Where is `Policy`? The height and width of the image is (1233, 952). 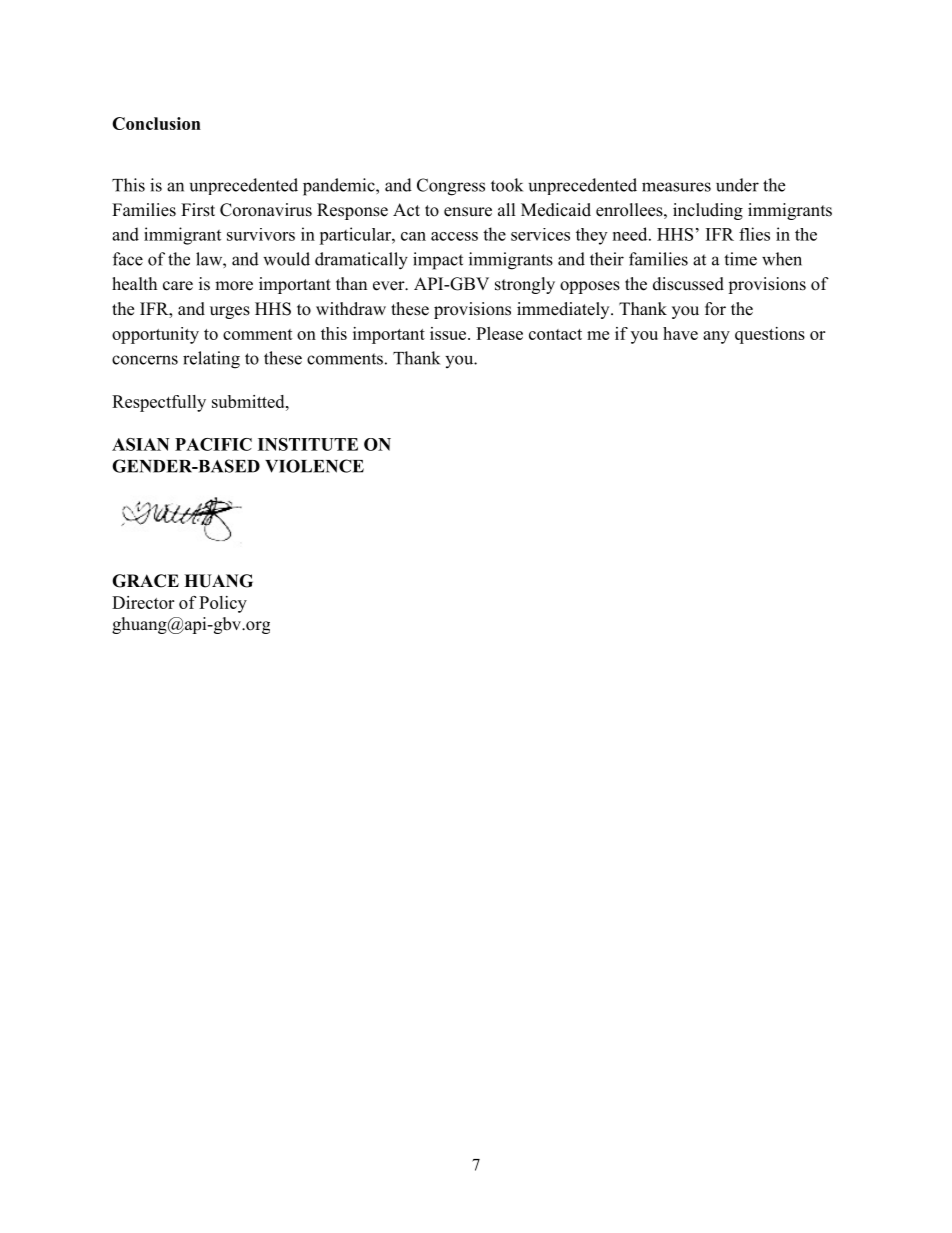 Policy is located at coordinates (223, 604).
